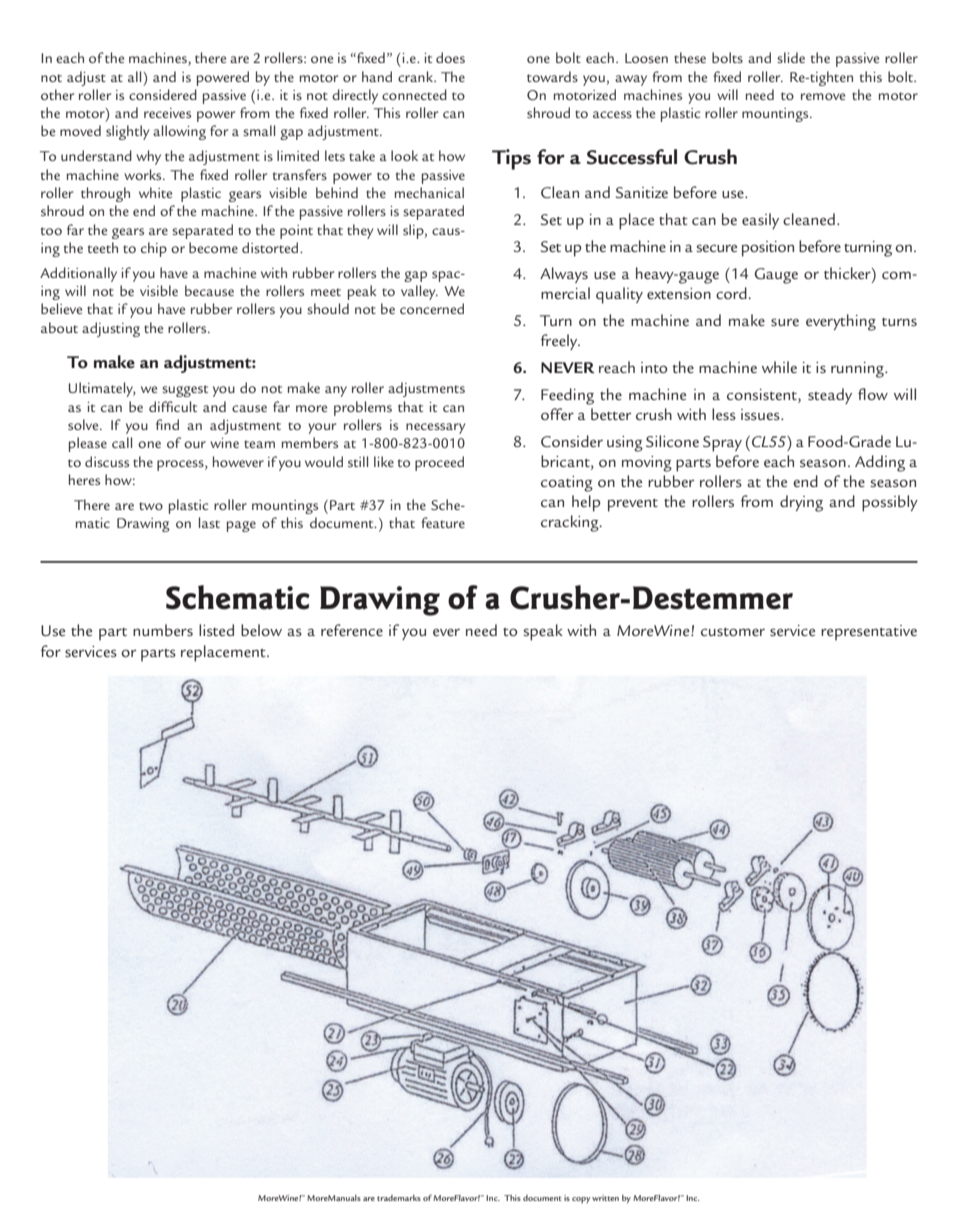 Image resolution: width=958 pixels, height=1232 pixels. What do you see at coordinates (450, 57) in the image?
I see `does` at bounding box center [450, 57].
